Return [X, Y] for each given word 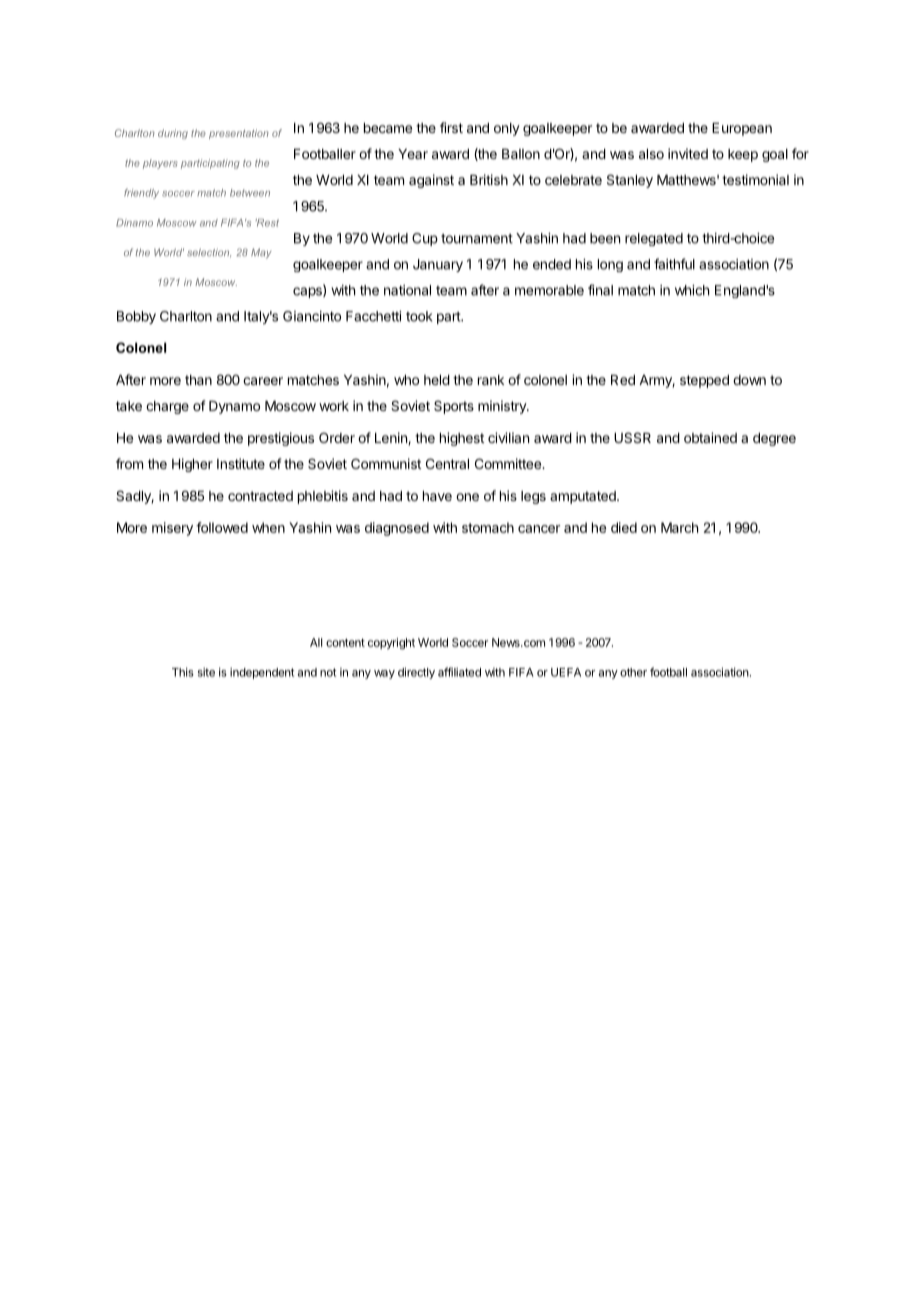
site [206, 672]
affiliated [459, 672]
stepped [704, 381]
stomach [488, 527]
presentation [239, 134]
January [438, 265]
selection [209, 253]
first [451, 127]
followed [222, 527]
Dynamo [234, 407]
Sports [454, 407]
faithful [674, 264]
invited [688, 153]
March [679, 527]
